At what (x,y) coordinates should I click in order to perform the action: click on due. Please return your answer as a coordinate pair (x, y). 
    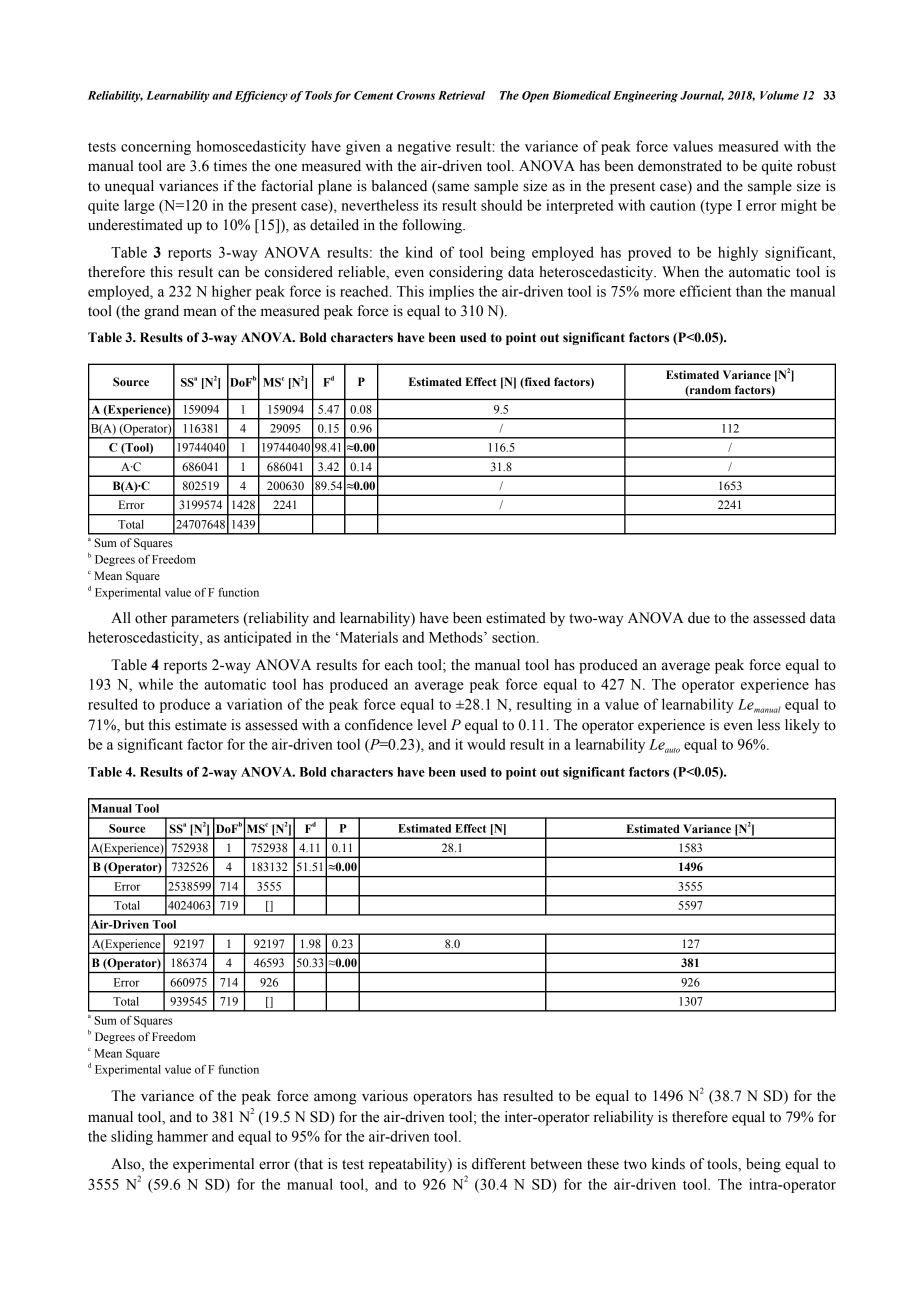
    Looking at the image, I should click on (699, 618).
